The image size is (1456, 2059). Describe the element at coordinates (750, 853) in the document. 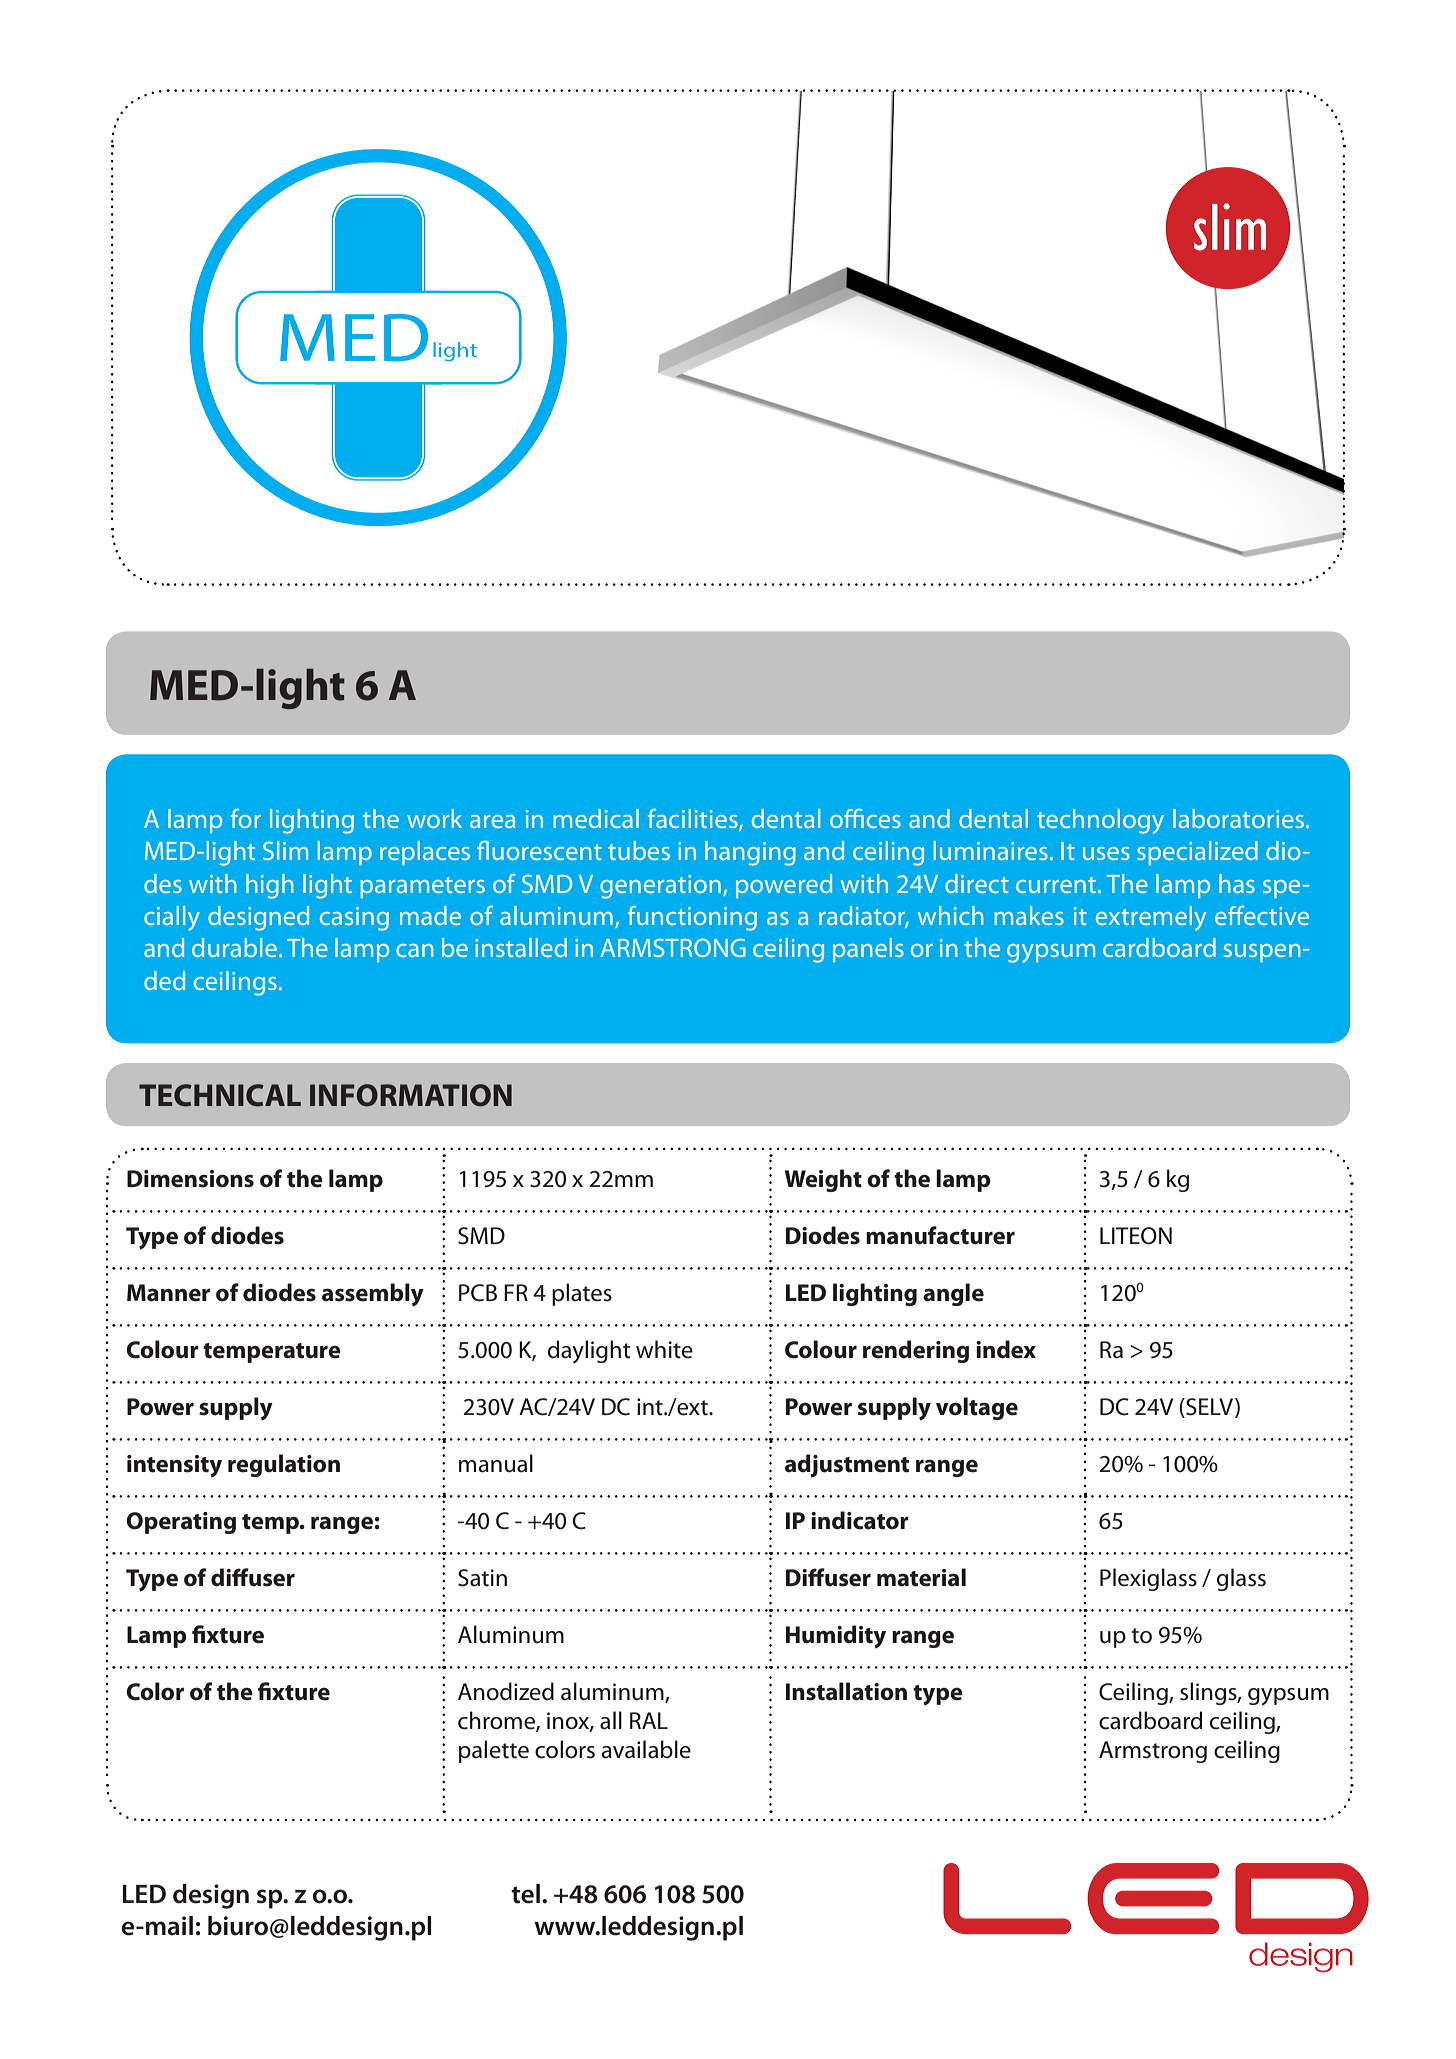

I see `hanging` at that location.
